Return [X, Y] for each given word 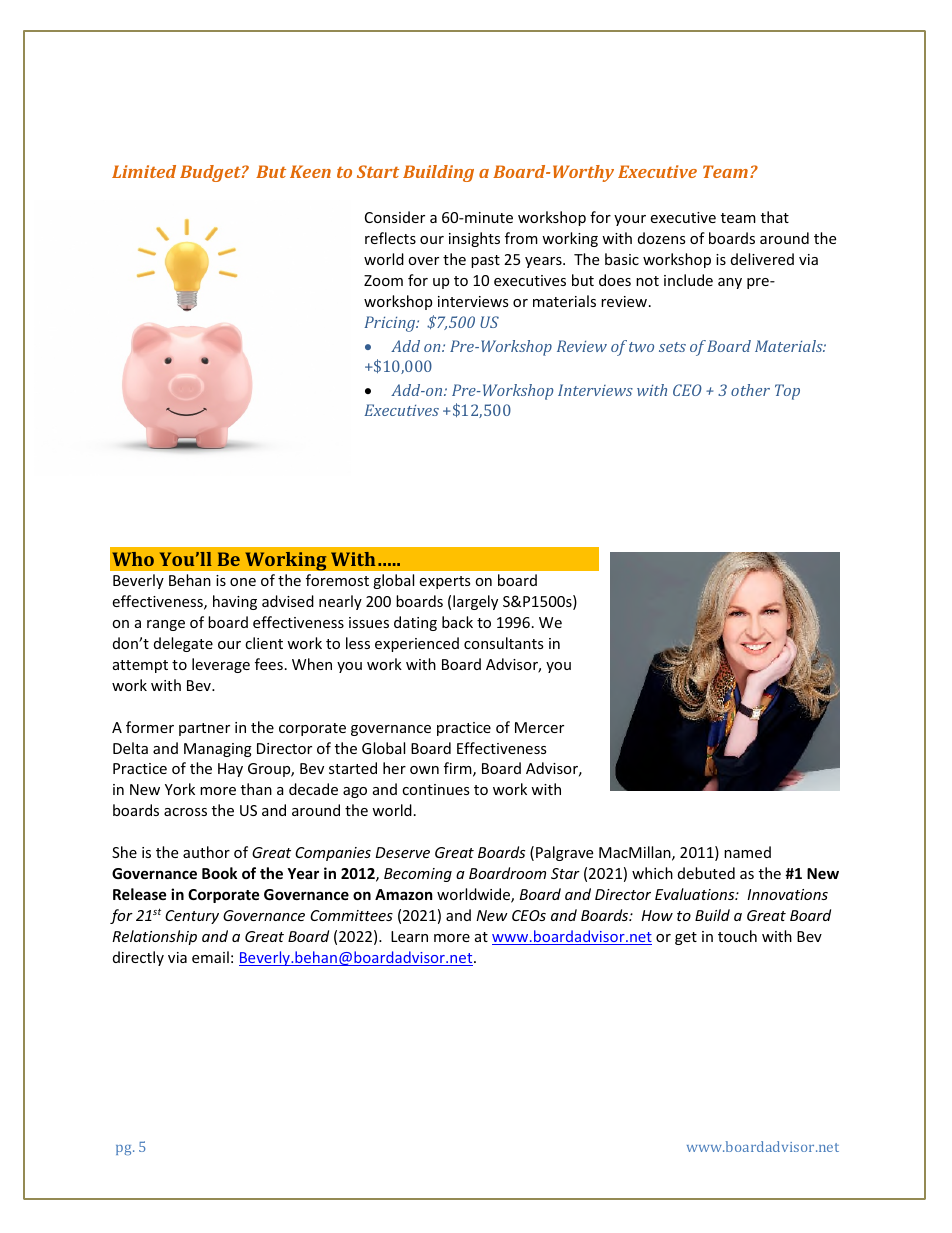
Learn [409, 936]
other [750, 390]
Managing [218, 750]
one [243, 582]
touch [737, 936]
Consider [395, 217]
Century [192, 917]
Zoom [383, 280]
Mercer [539, 727]
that [775, 217]
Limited [144, 171]
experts [445, 582]
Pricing [391, 324]
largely [475, 602]
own [424, 770]
